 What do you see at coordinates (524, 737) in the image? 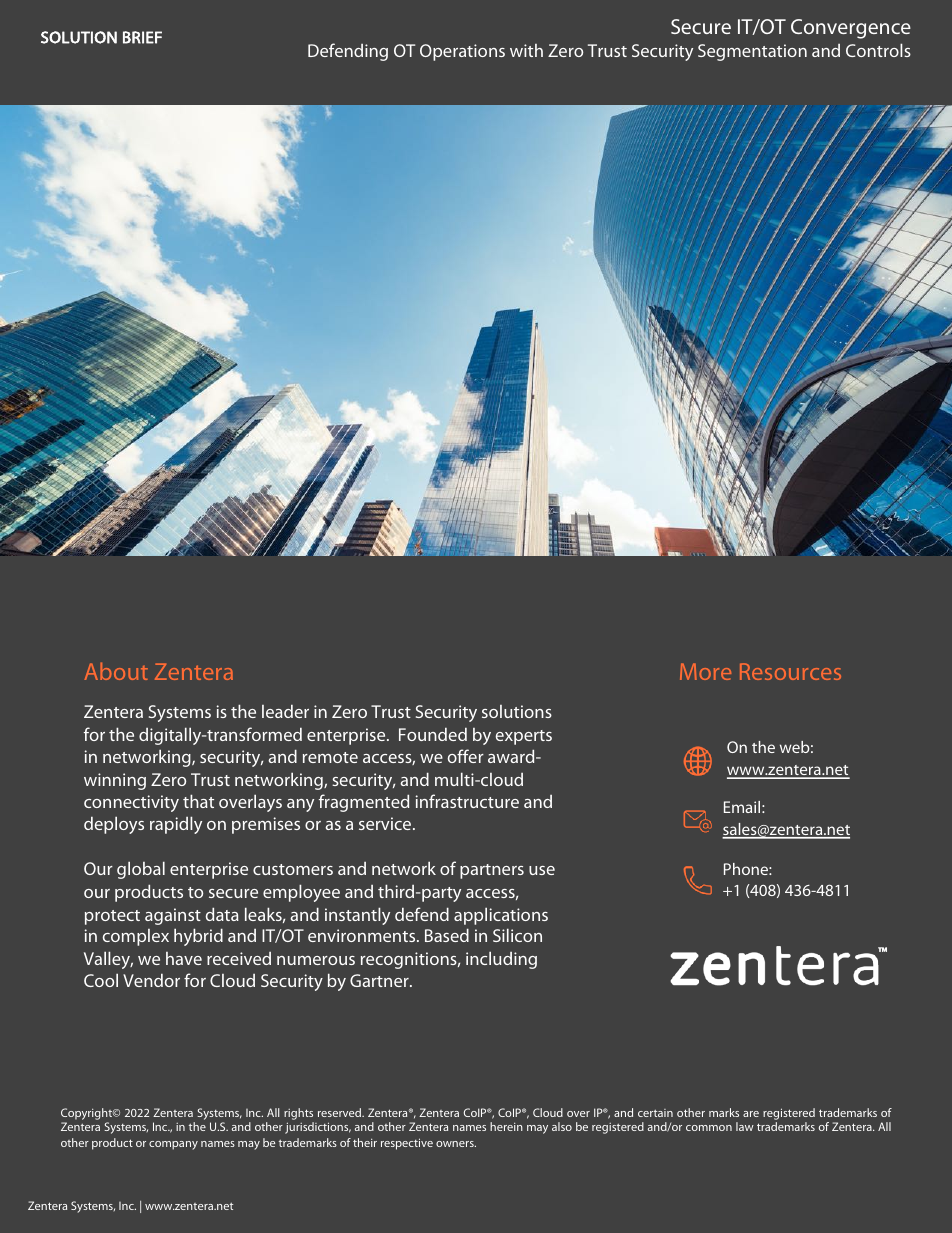
I see `experts` at bounding box center [524, 737].
